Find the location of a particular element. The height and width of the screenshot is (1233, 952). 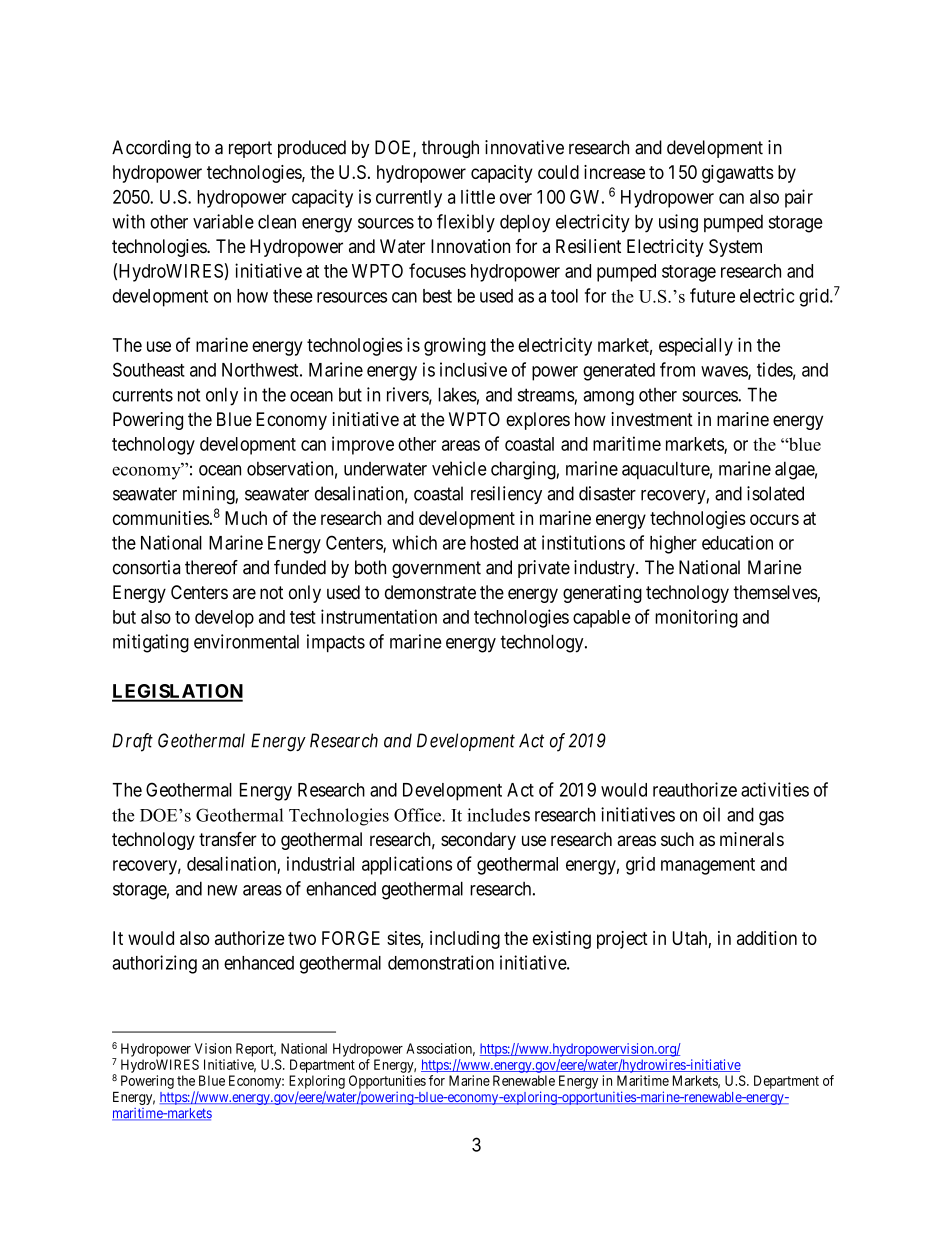

authorizing is located at coordinates (154, 964).
